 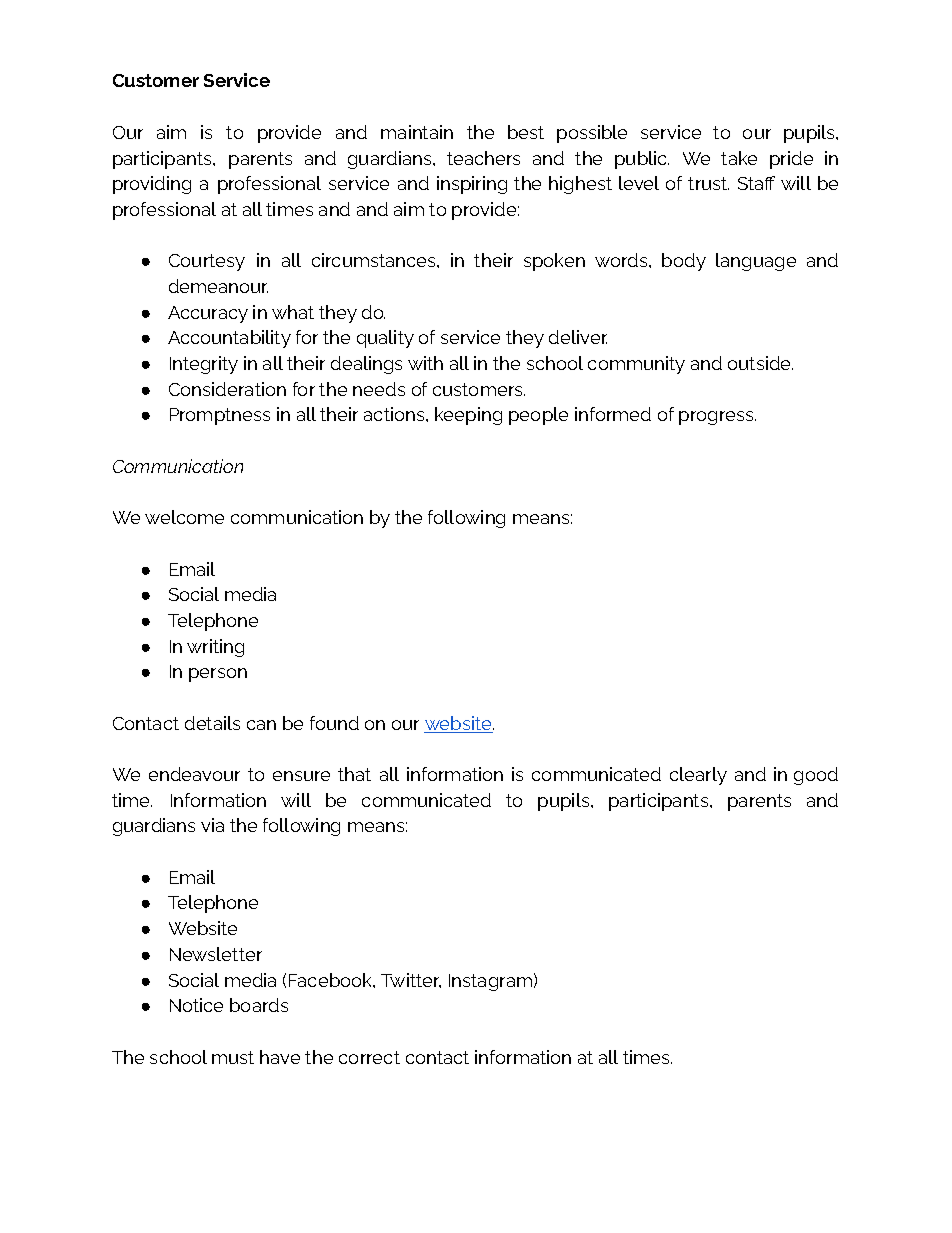 What do you see at coordinates (411, 980) in the page?
I see `Twitter` at bounding box center [411, 980].
